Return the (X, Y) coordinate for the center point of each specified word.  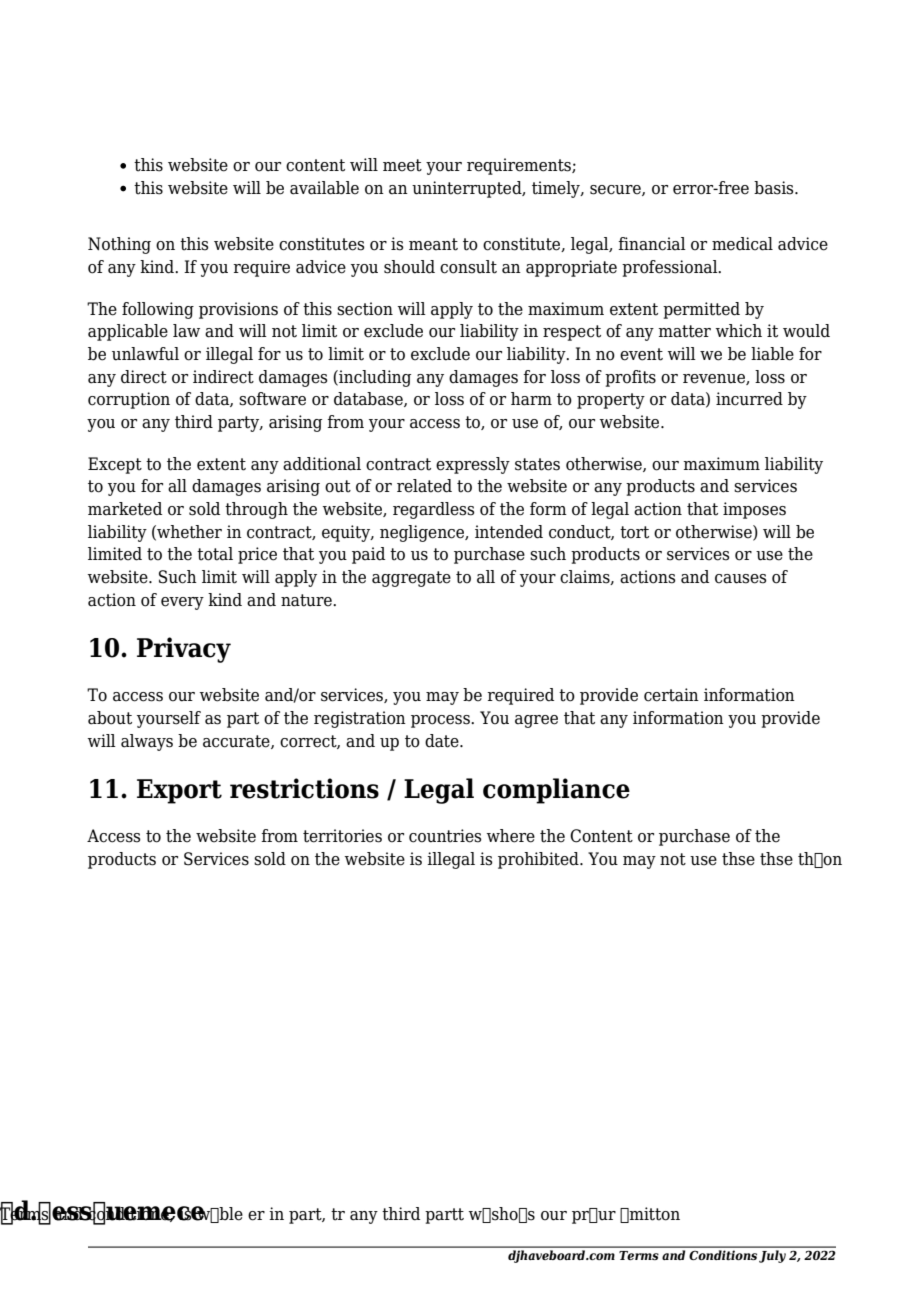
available (324, 188)
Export (179, 791)
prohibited (539, 860)
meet (402, 165)
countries (445, 836)
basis (775, 188)
